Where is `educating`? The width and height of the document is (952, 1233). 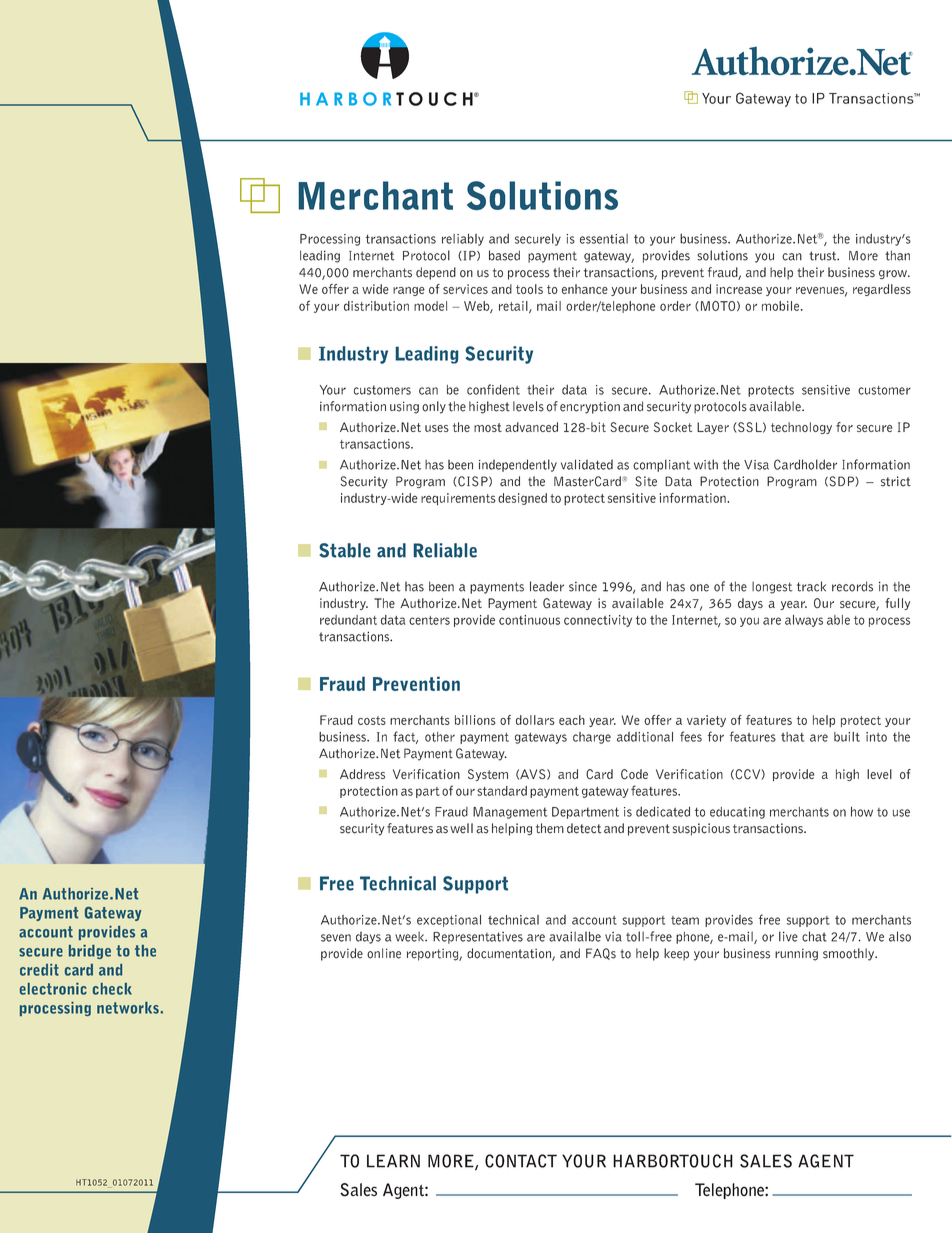
educating is located at coordinates (737, 813).
